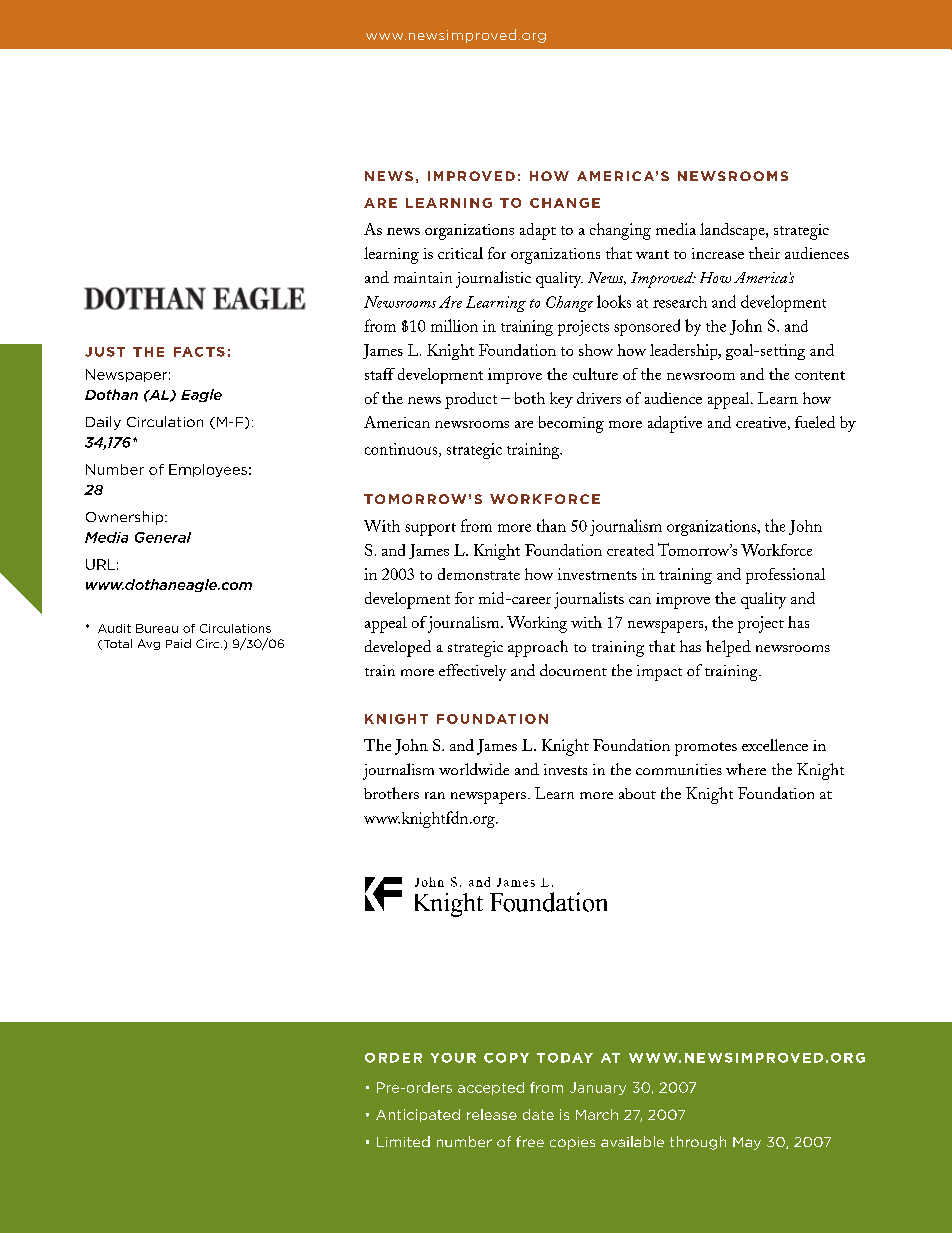 The height and width of the image is (1233, 952). Describe the element at coordinates (157, 628) in the image. I see `Bureau` at that location.
